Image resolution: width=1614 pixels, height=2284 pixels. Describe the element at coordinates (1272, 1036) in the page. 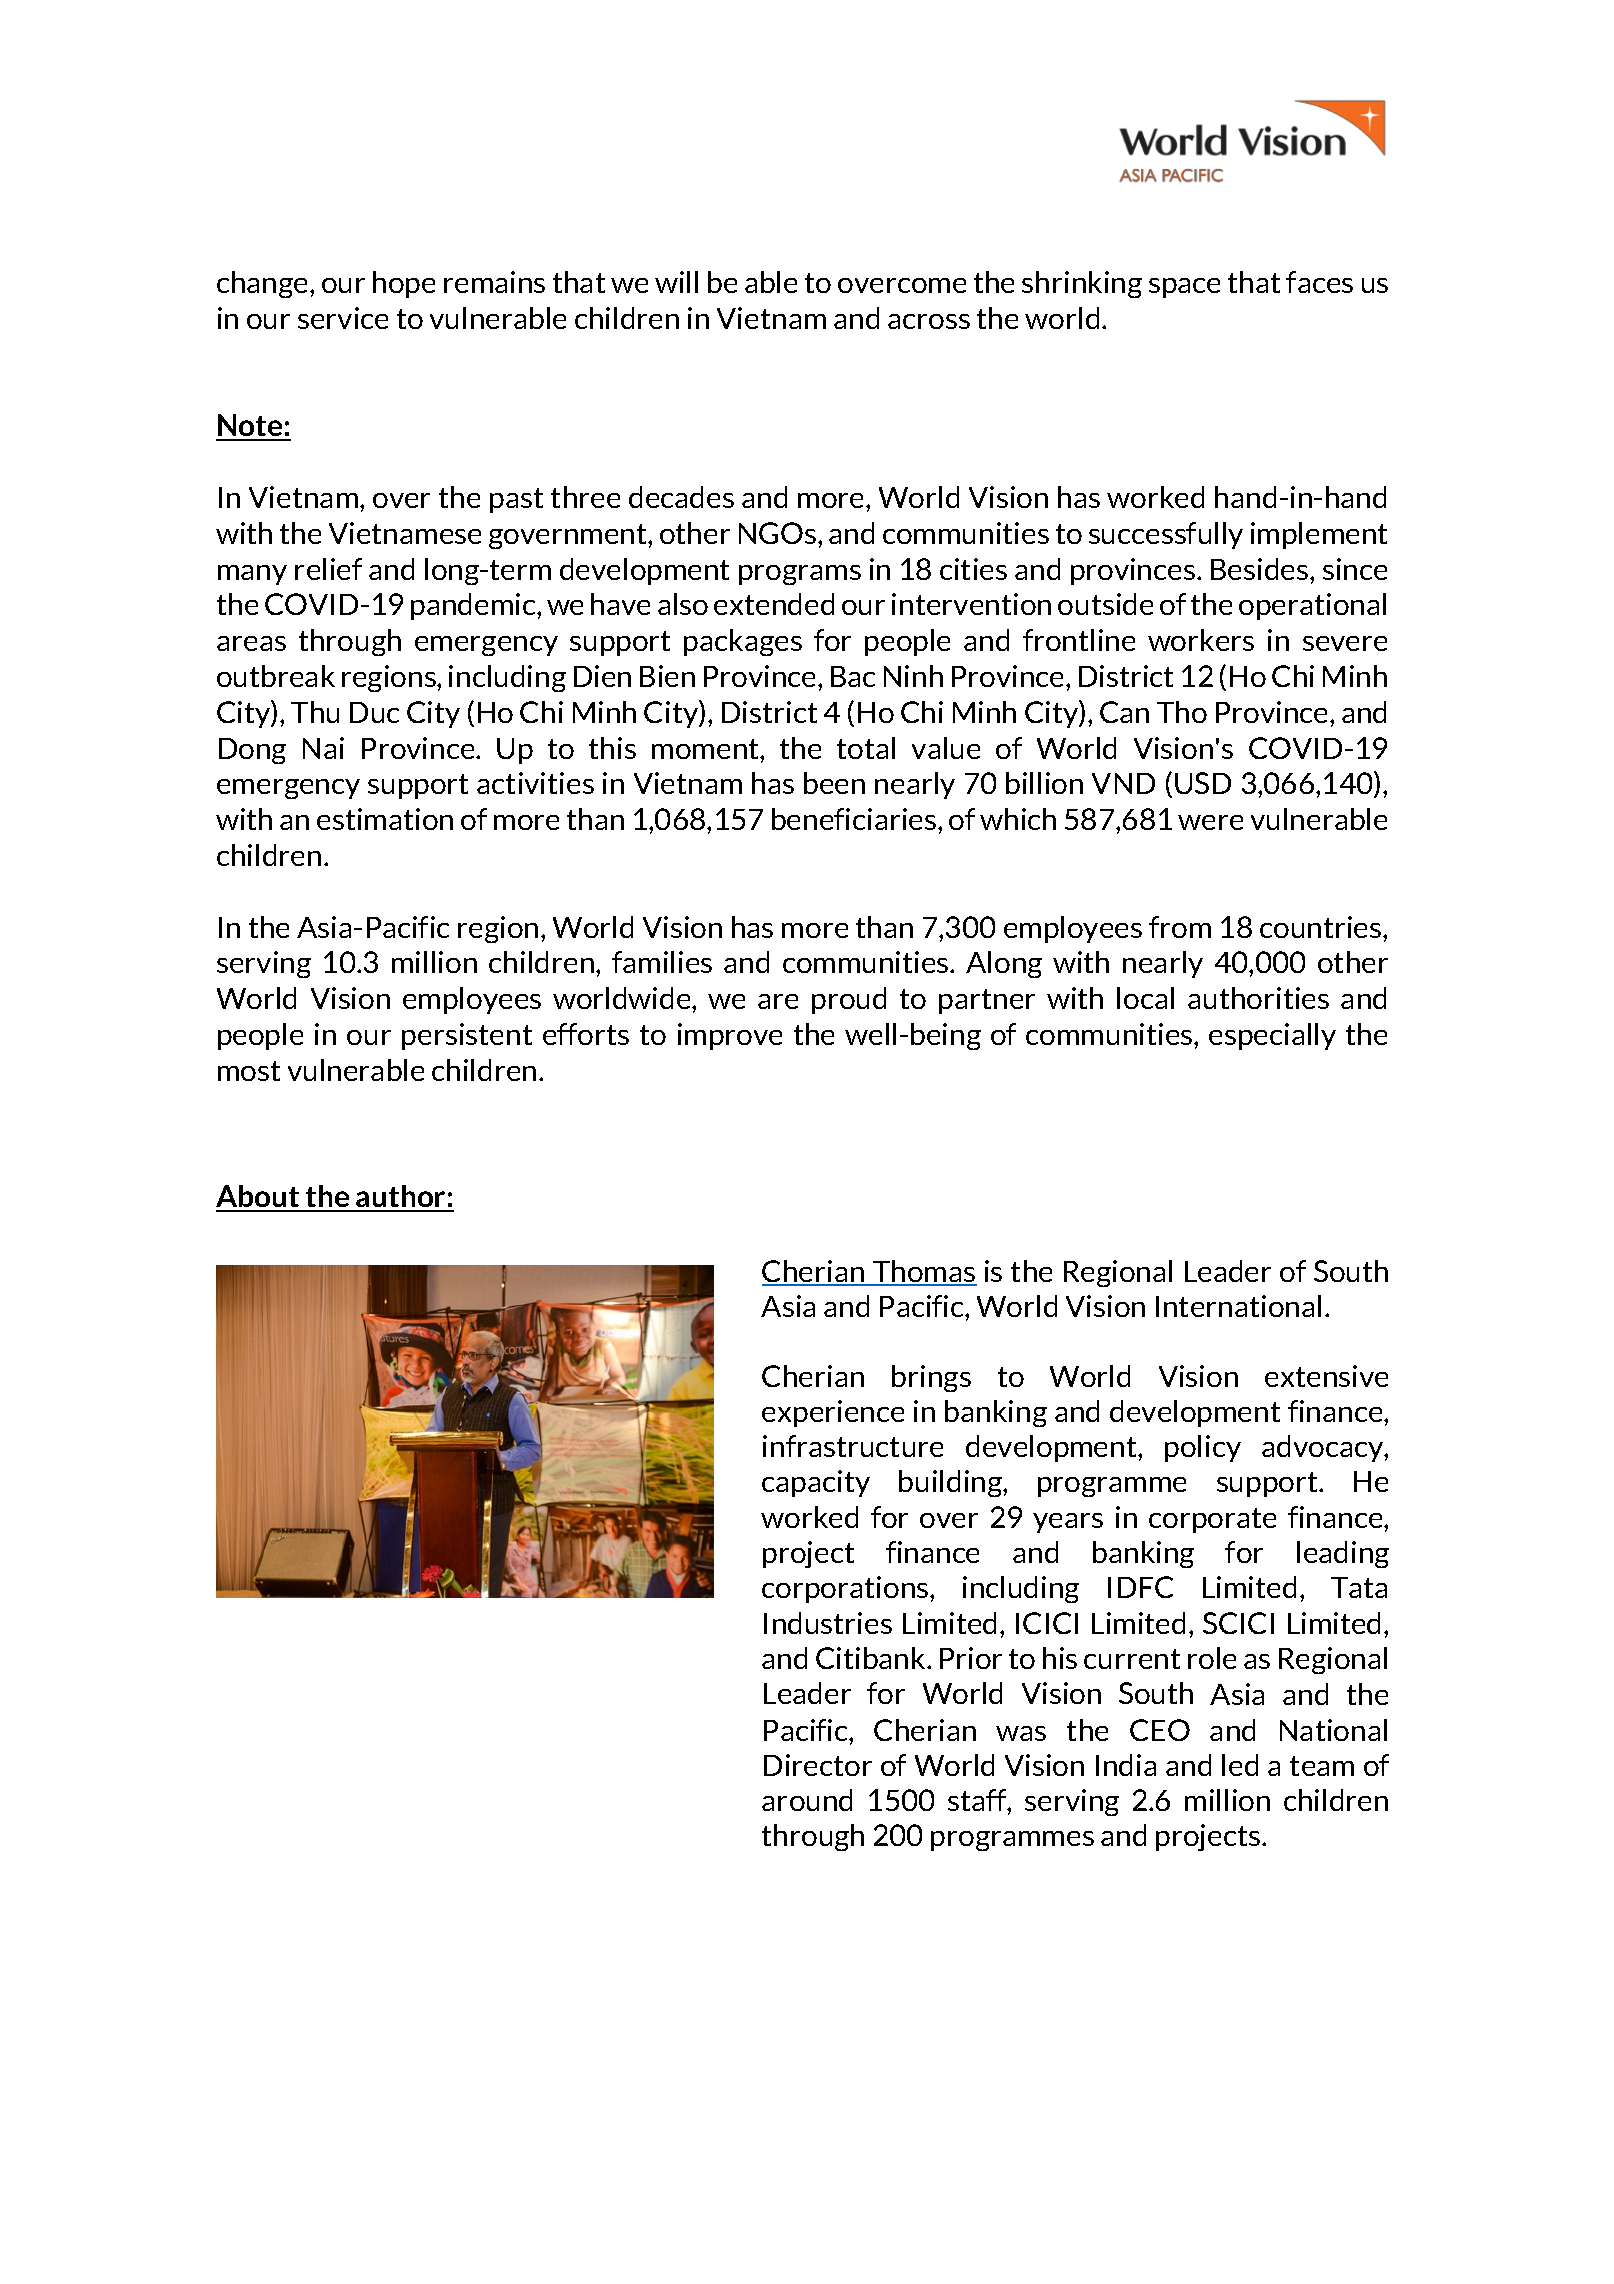

I see `especially` at that location.
